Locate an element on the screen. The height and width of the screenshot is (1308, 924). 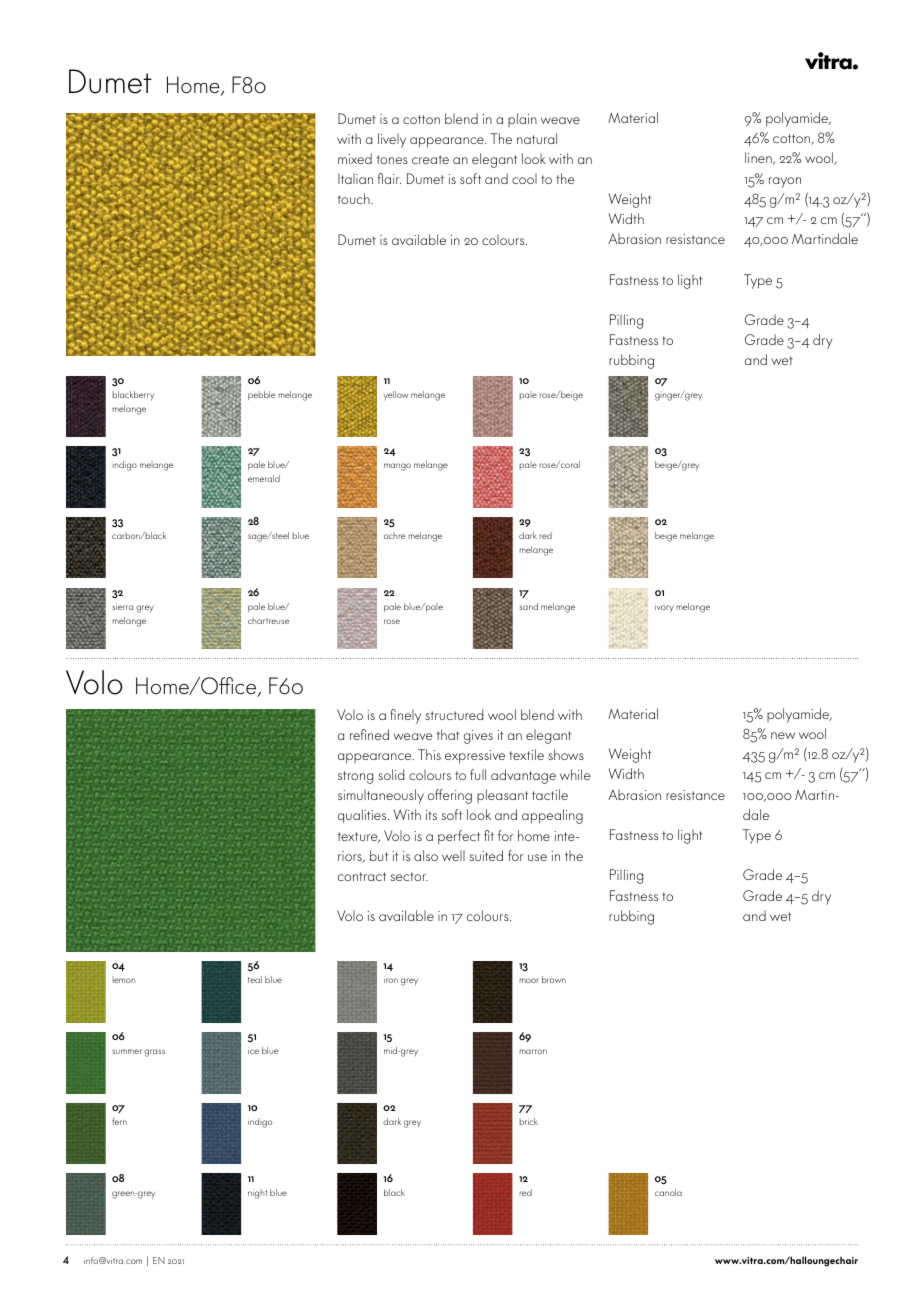
new is located at coordinates (783, 735).
